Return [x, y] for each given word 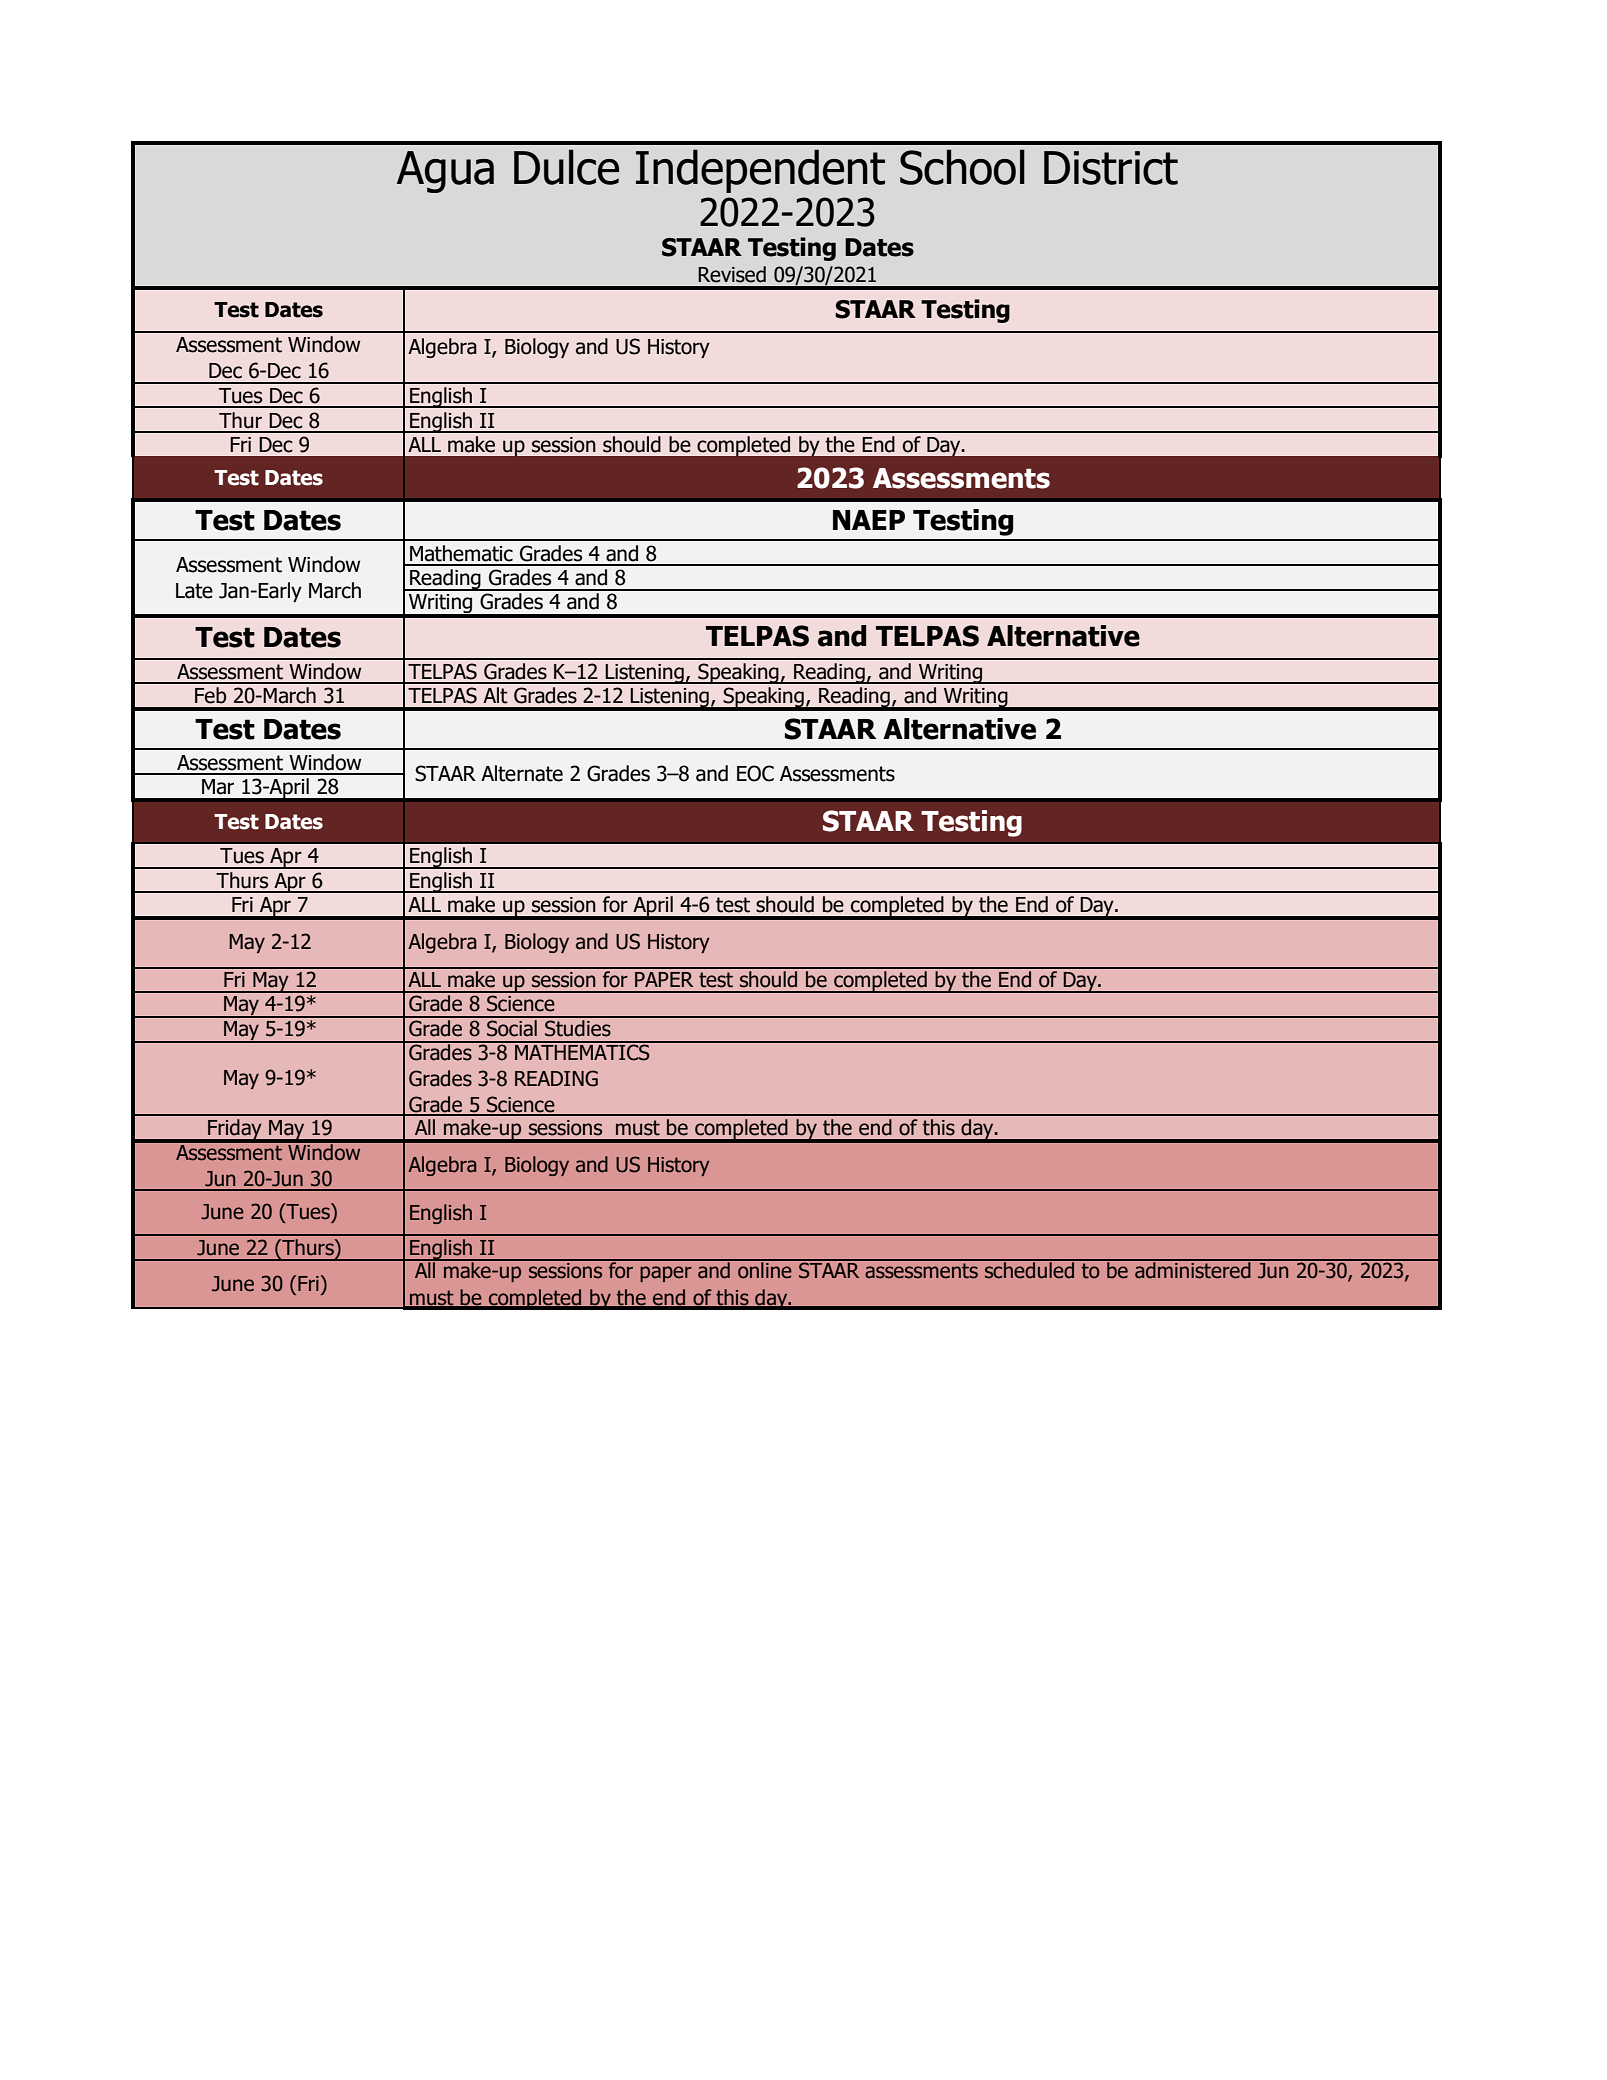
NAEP [869, 520]
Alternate [522, 773]
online [765, 1269]
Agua [445, 172]
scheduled [1030, 1269]
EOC [755, 773]
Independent [760, 171]
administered [1193, 1269]
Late [194, 591]
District [1111, 168]
